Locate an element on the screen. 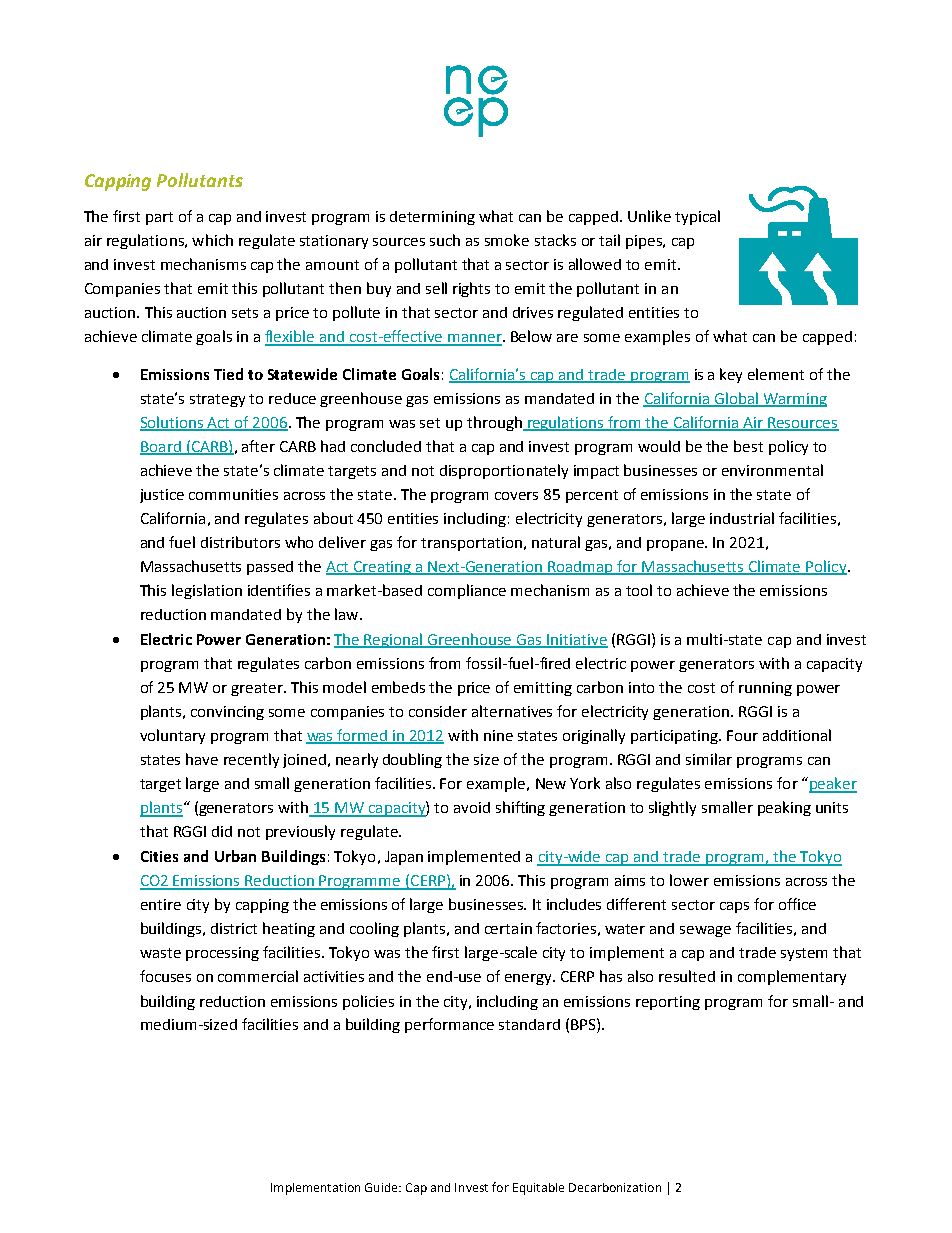  Urban is located at coordinates (235, 856).
